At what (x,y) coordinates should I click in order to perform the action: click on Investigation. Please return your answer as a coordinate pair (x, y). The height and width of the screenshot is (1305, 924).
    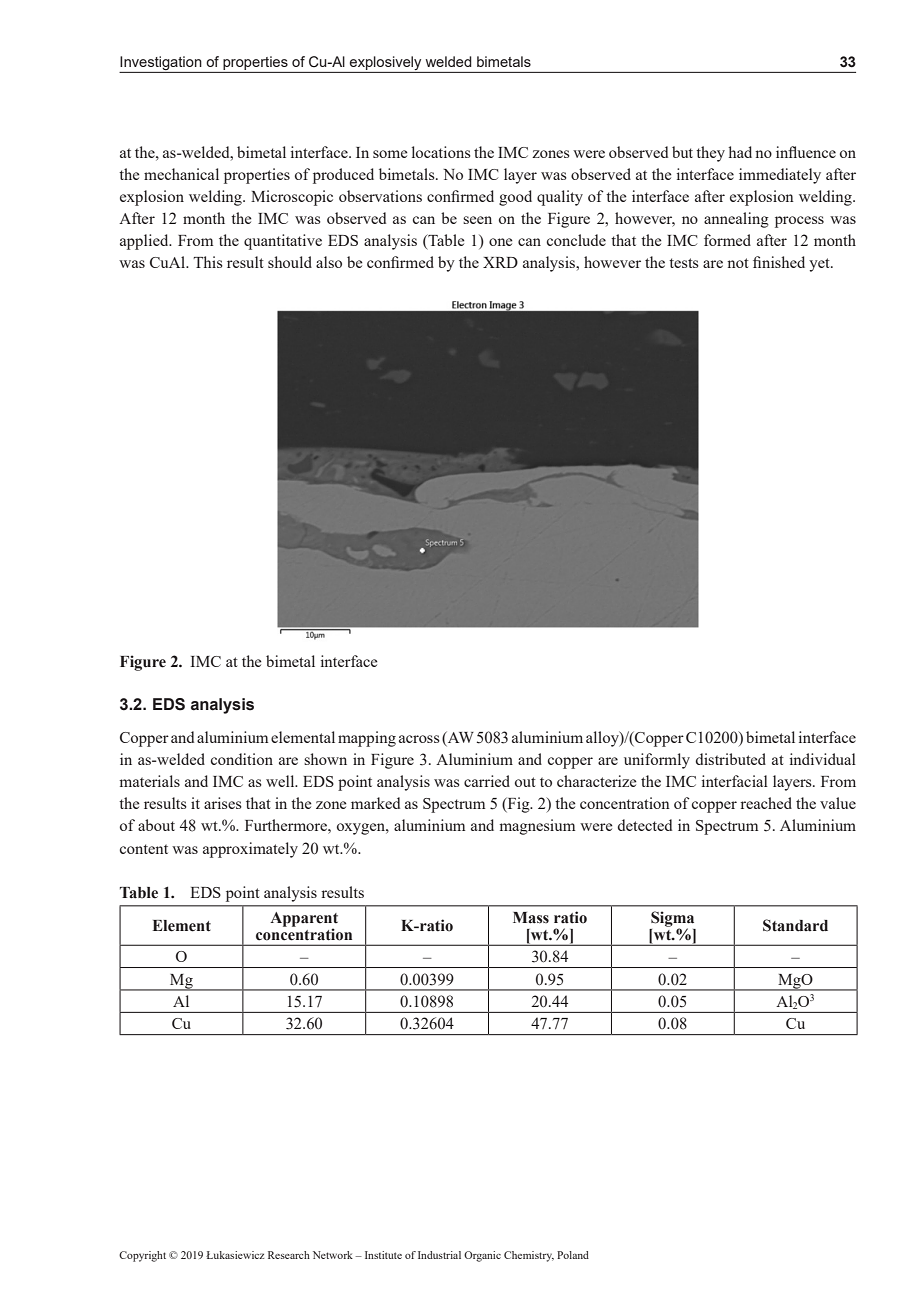
    Looking at the image, I should click on (161, 64).
